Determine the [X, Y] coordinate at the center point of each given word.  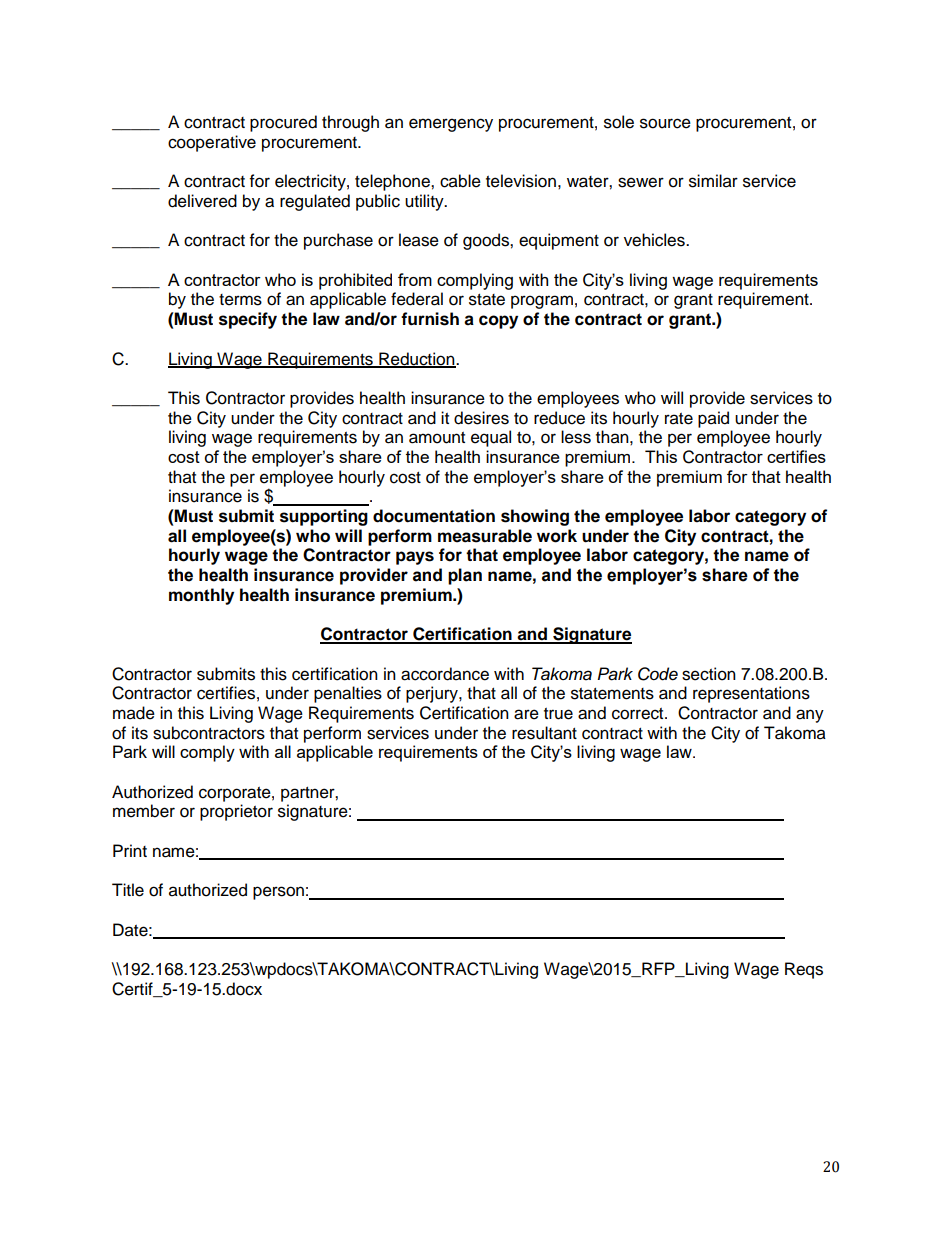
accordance [445, 674]
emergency [451, 125]
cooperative [212, 143]
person [278, 893]
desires [481, 418]
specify [248, 320]
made [134, 713]
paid [713, 419]
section [709, 674]
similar [713, 181]
